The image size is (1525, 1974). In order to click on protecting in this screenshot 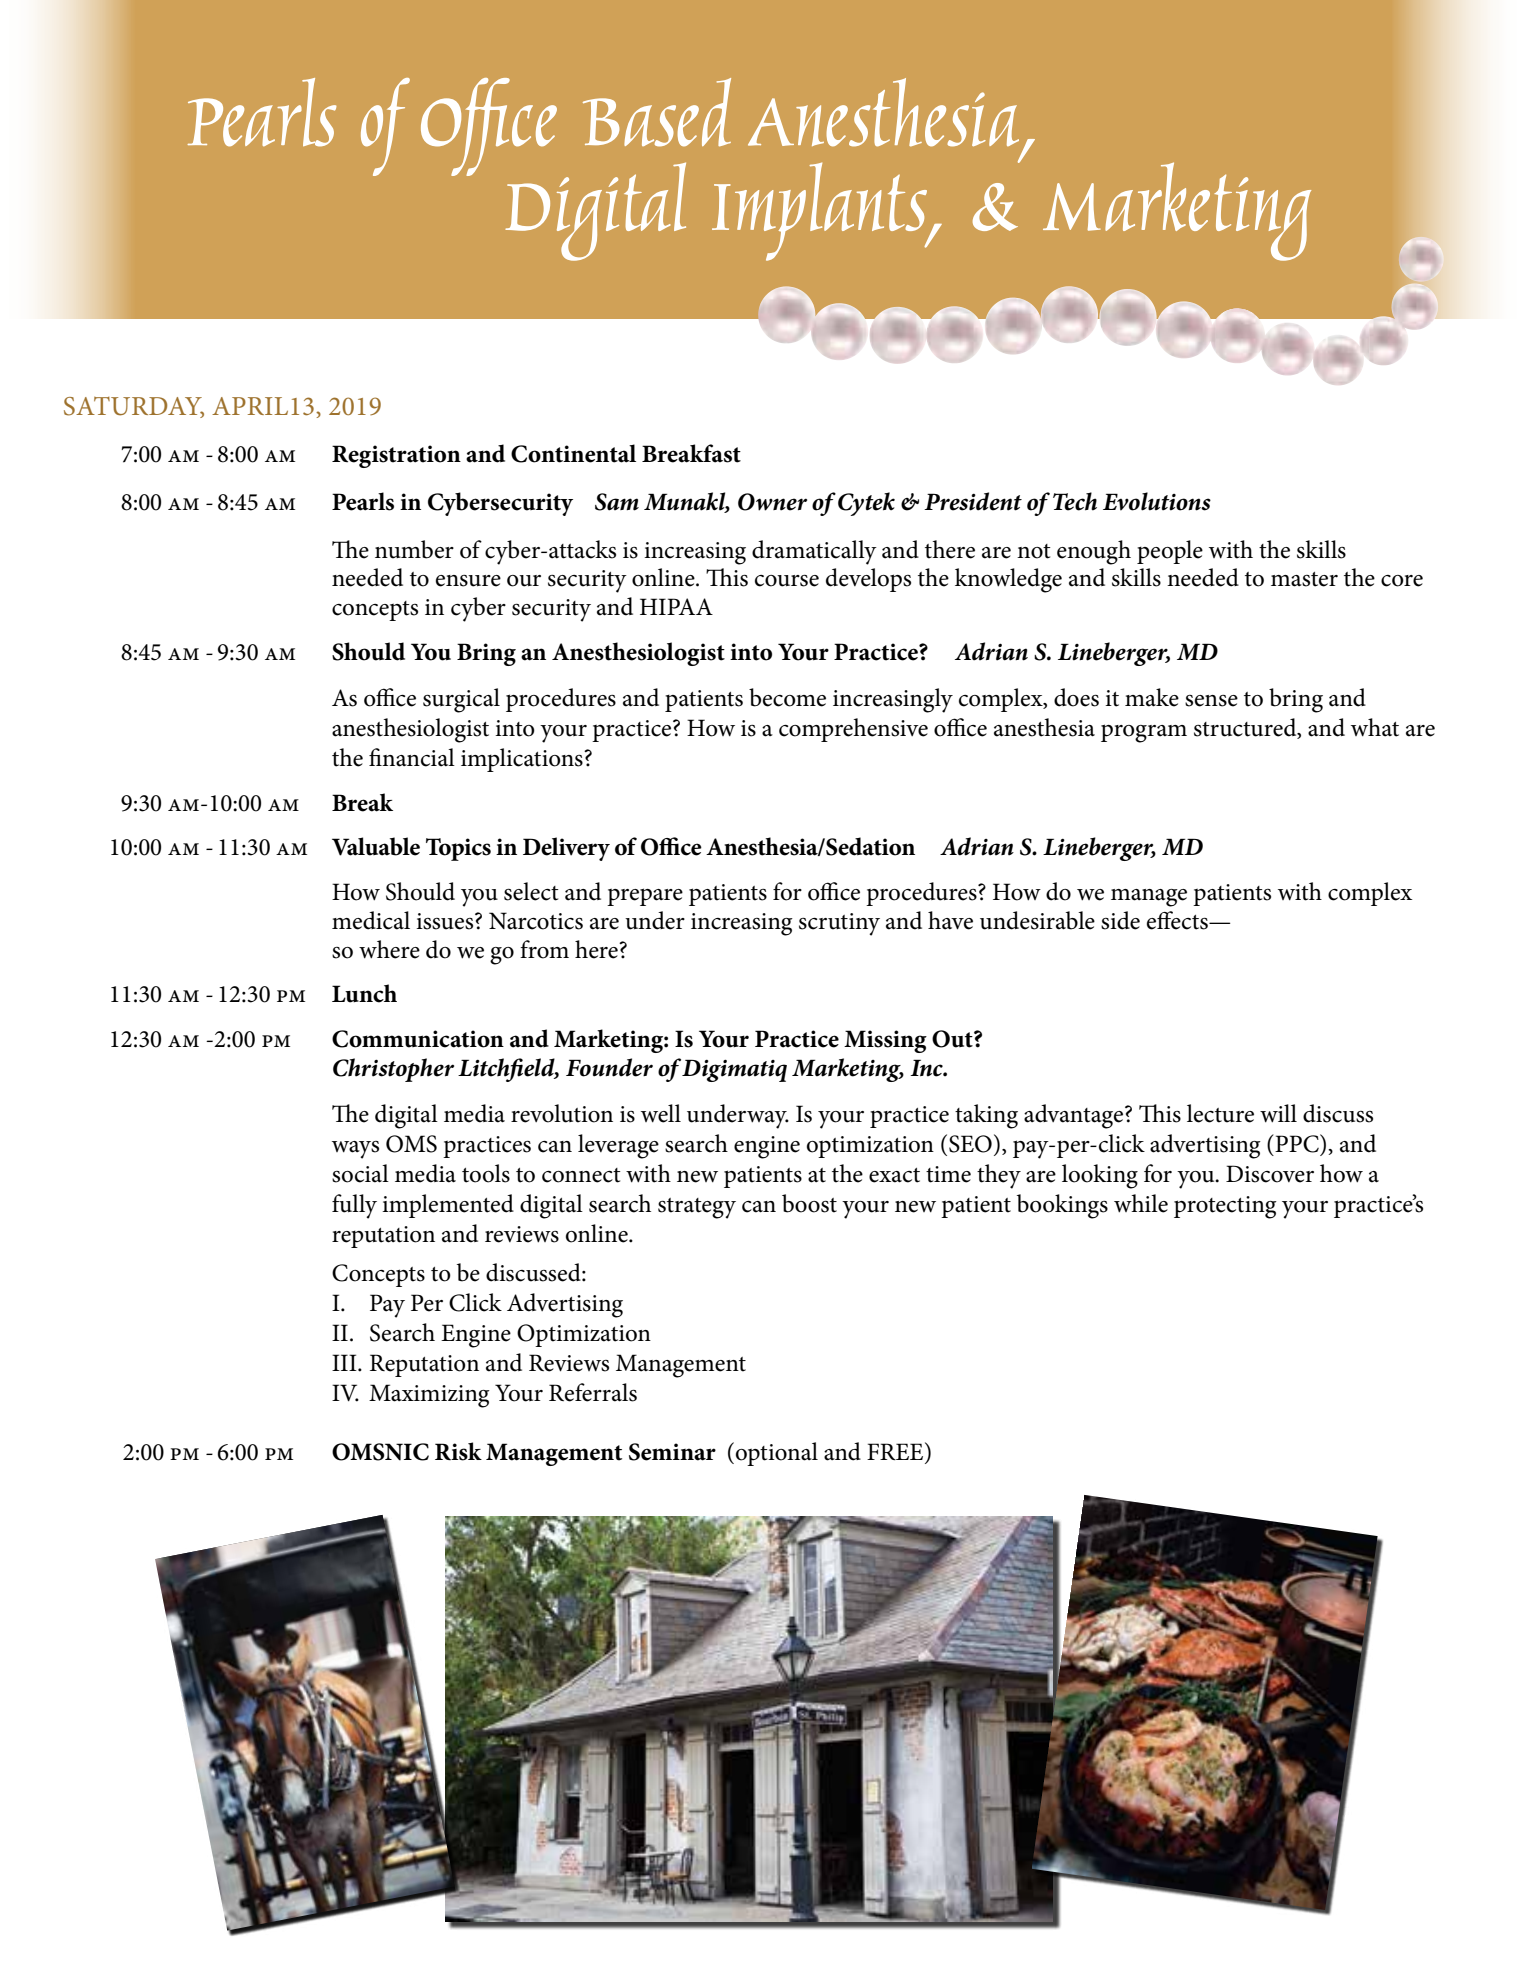, I will do `click(1225, 1207)`.
